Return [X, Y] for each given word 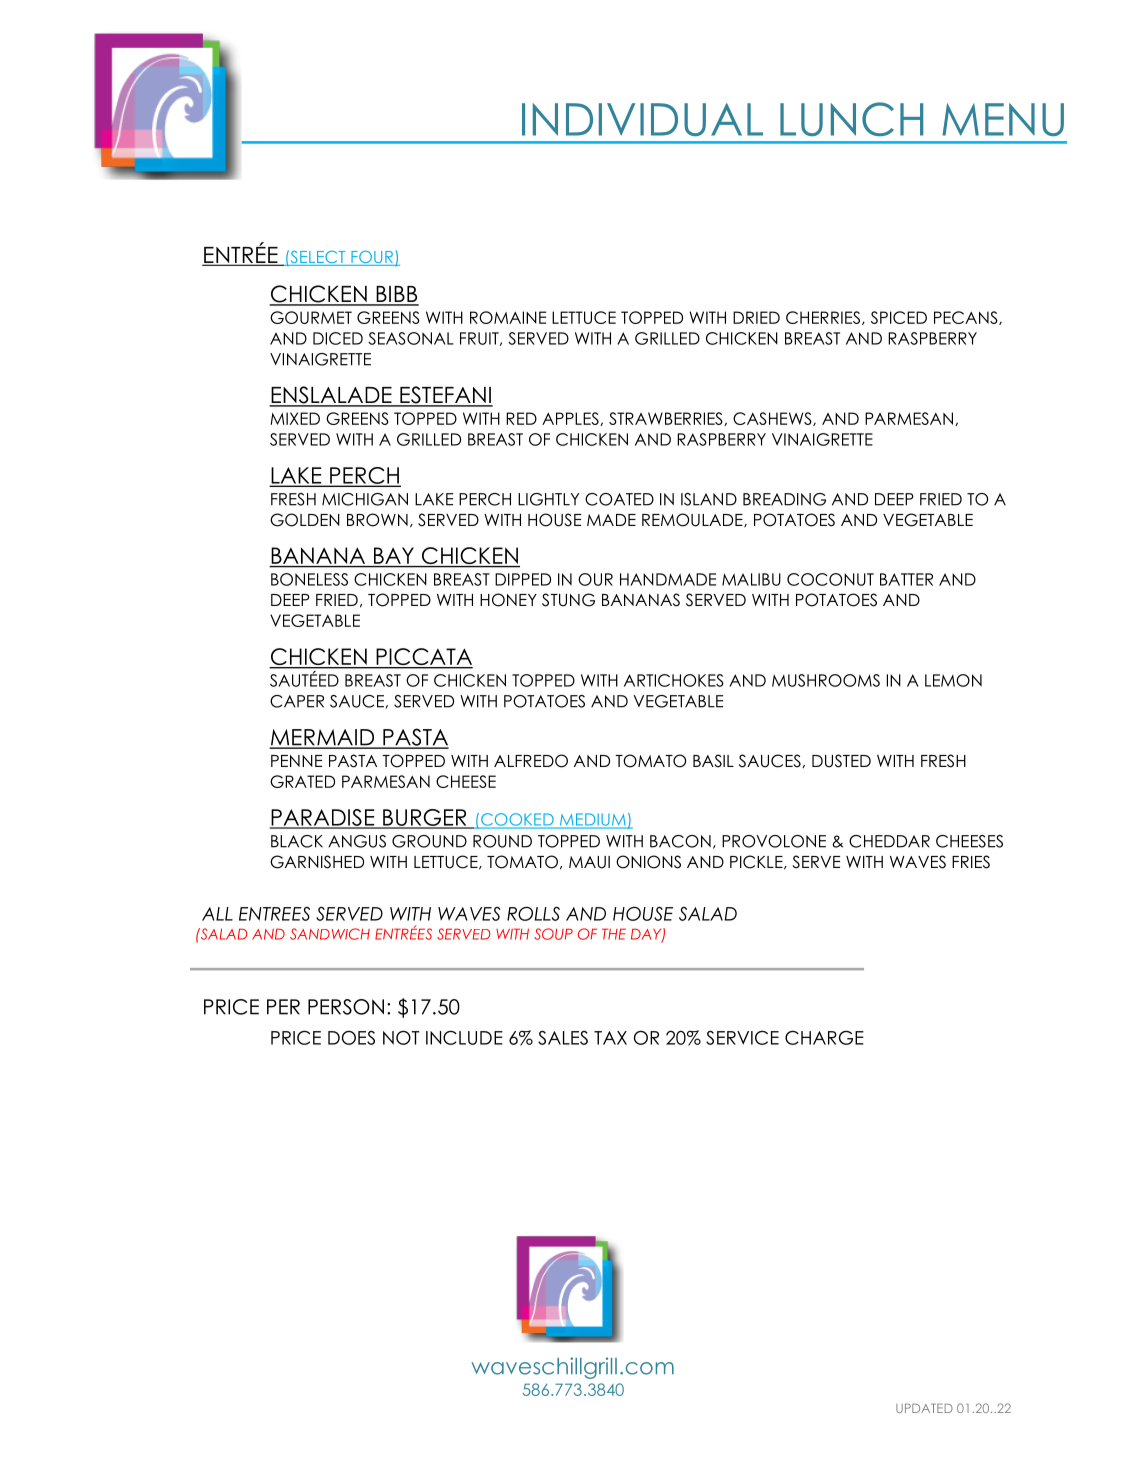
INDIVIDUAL [642, 119]
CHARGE [824, 1037]
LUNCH [851, 119]
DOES [351, 1037]
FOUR [372, 258]
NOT [401, 1037]
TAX [610, 1038]
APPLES [571, 419]
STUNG [568, 600]
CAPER [297, 701]
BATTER [906, 579]
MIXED [295, 418]
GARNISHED [317, 862]
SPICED [899, 317]
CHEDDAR [889, 841]
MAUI [589, 862]
